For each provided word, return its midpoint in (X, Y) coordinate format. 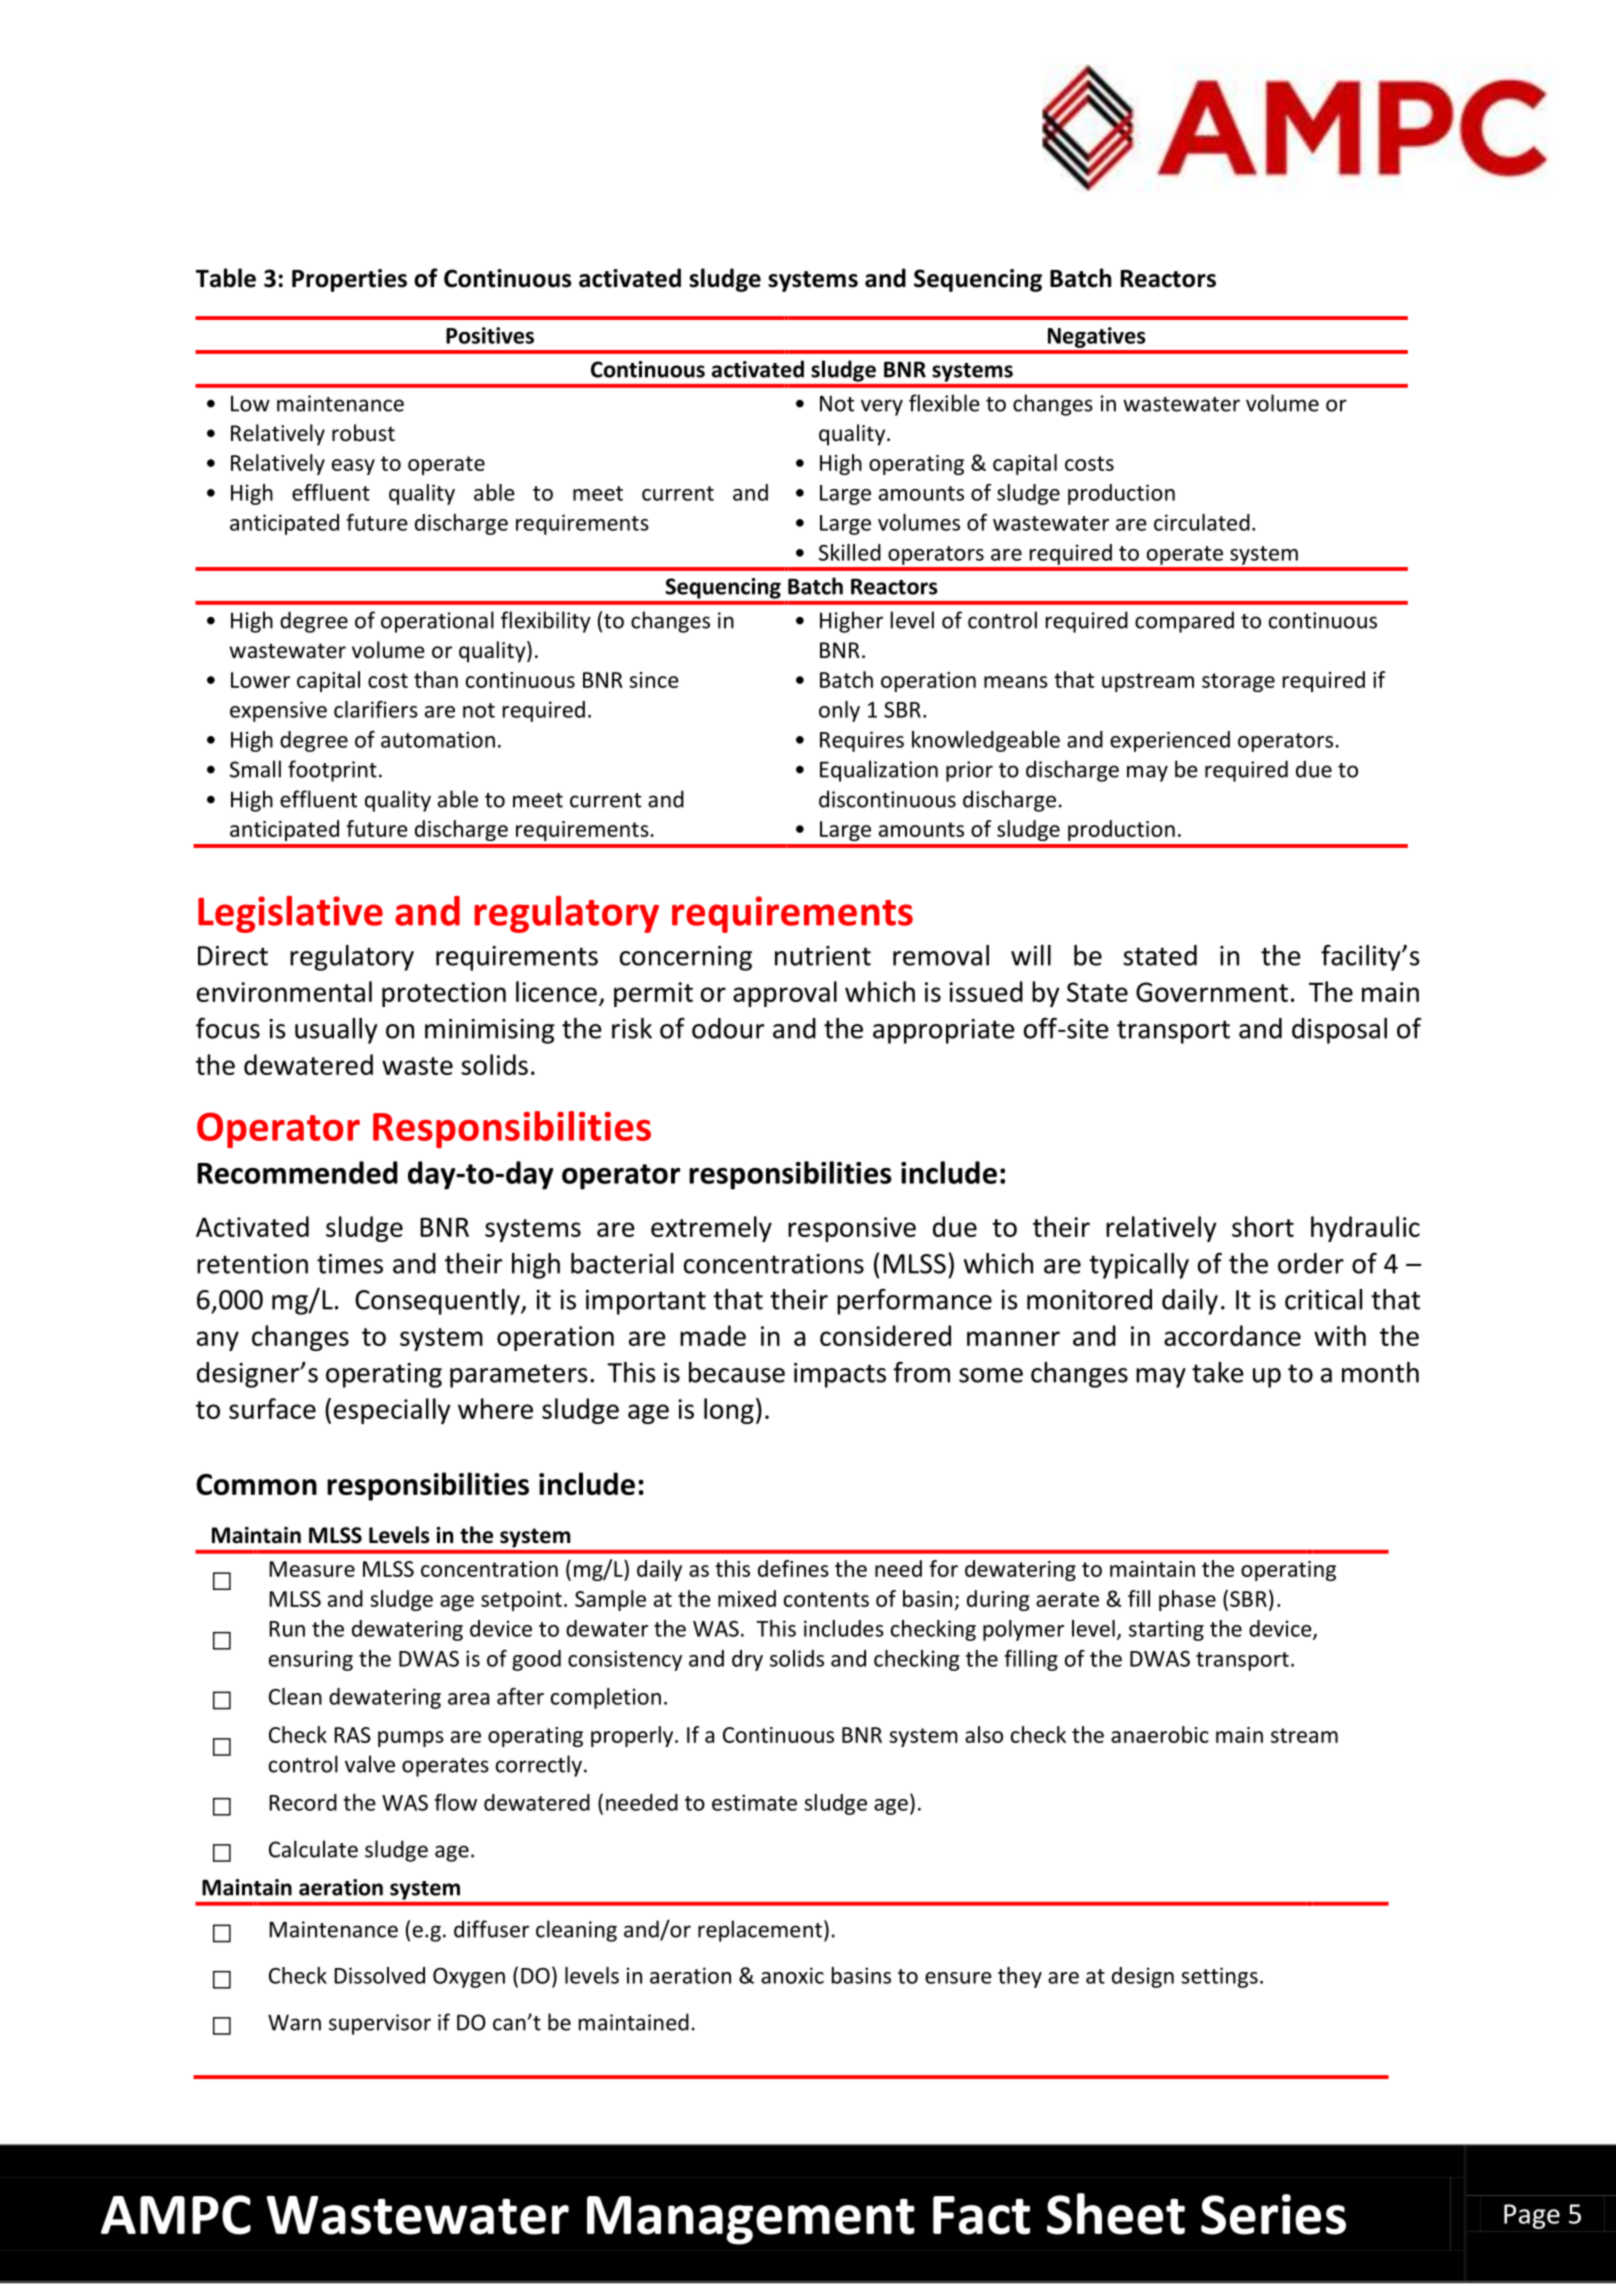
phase (1187, 1600)
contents (826, 1599)
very (882, 407)
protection (444, 994)
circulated (1202, 522)
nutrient (823, 956)
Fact (981, 2215)
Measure (312, 1569)
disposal (1339, 1031)
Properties (349, 280)
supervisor (380, 2024)
